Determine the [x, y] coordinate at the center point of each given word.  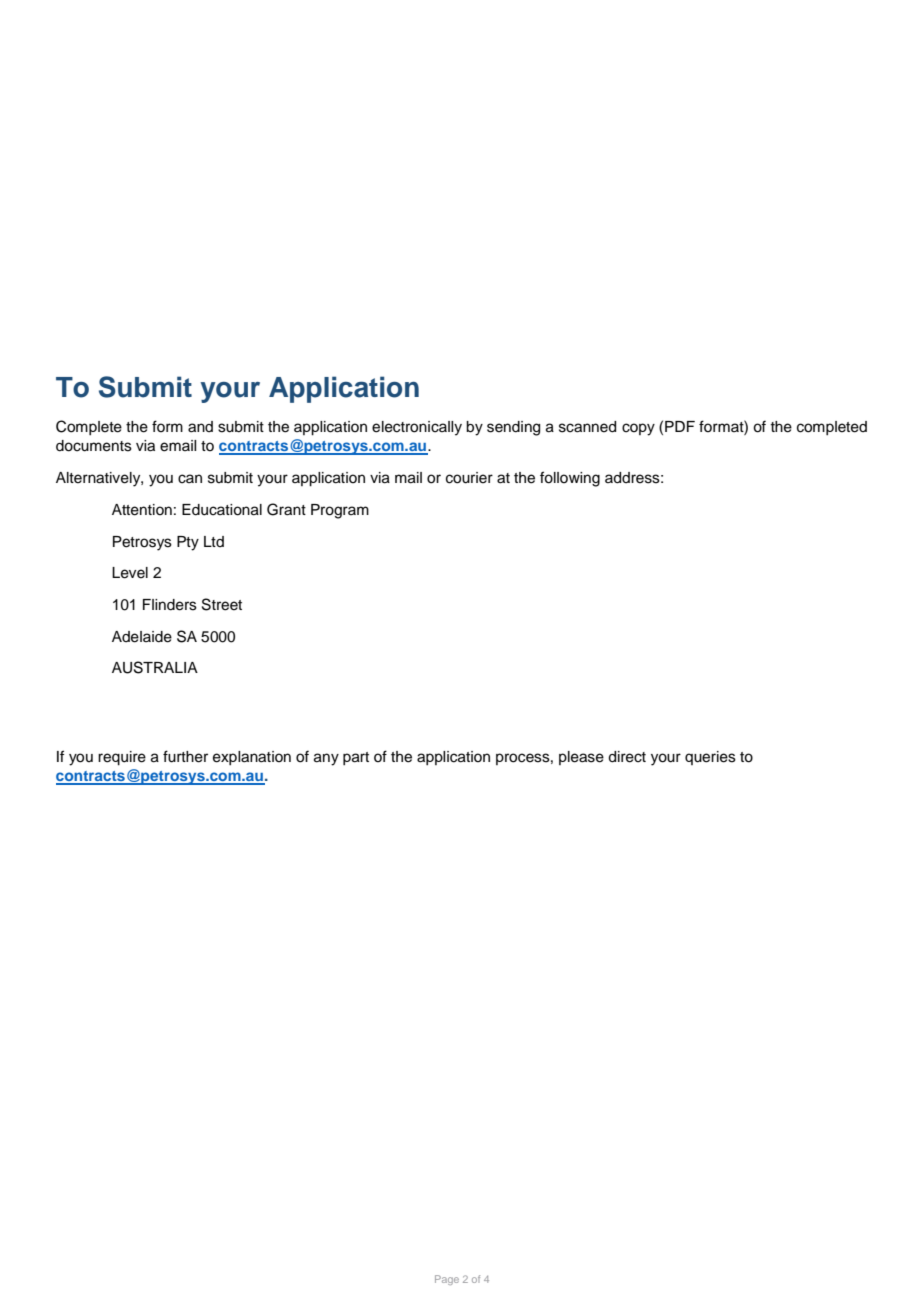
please [581, 758]
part [356, 758]
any [326, 759]
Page [447, 1280]
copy [638, 429]
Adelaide [142, 637]
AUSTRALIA [155, 667]
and [200, 427]
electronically [417, 428]
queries [710, 758]
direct [627, 757]
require [122, 758]
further [185, 756]
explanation [252, 758]
